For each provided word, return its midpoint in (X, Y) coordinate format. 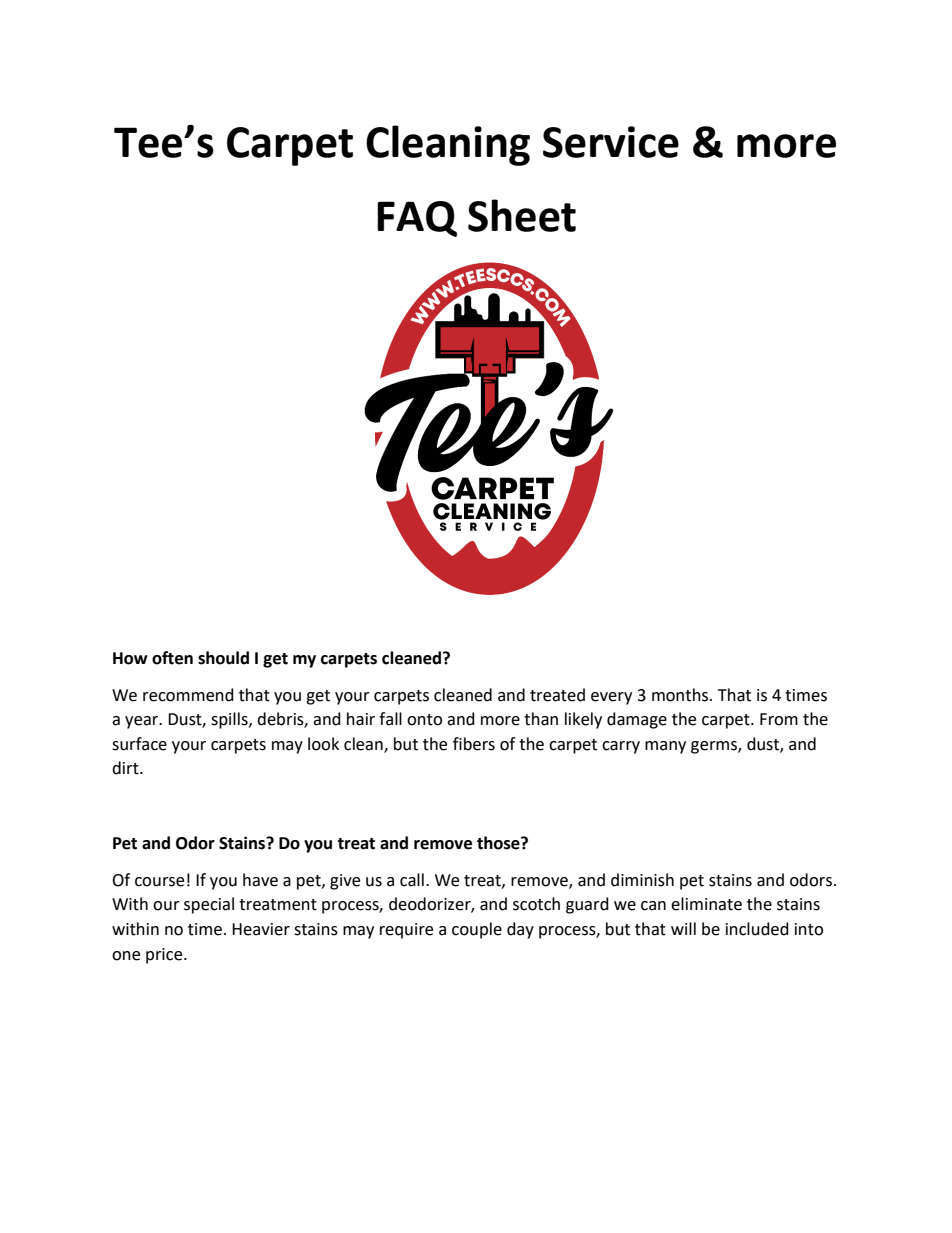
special (209, 905)
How (130, 658)
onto (424, 720)
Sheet (522, 215)
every (611, 698)
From (779, 719)
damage (637, 720)
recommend (188, 695)
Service (611, 142)
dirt (126, 768)
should (223, 658)
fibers (474, 744)
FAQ (417, 219)
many (665, 747)
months (681, 695)
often (172, 658)
